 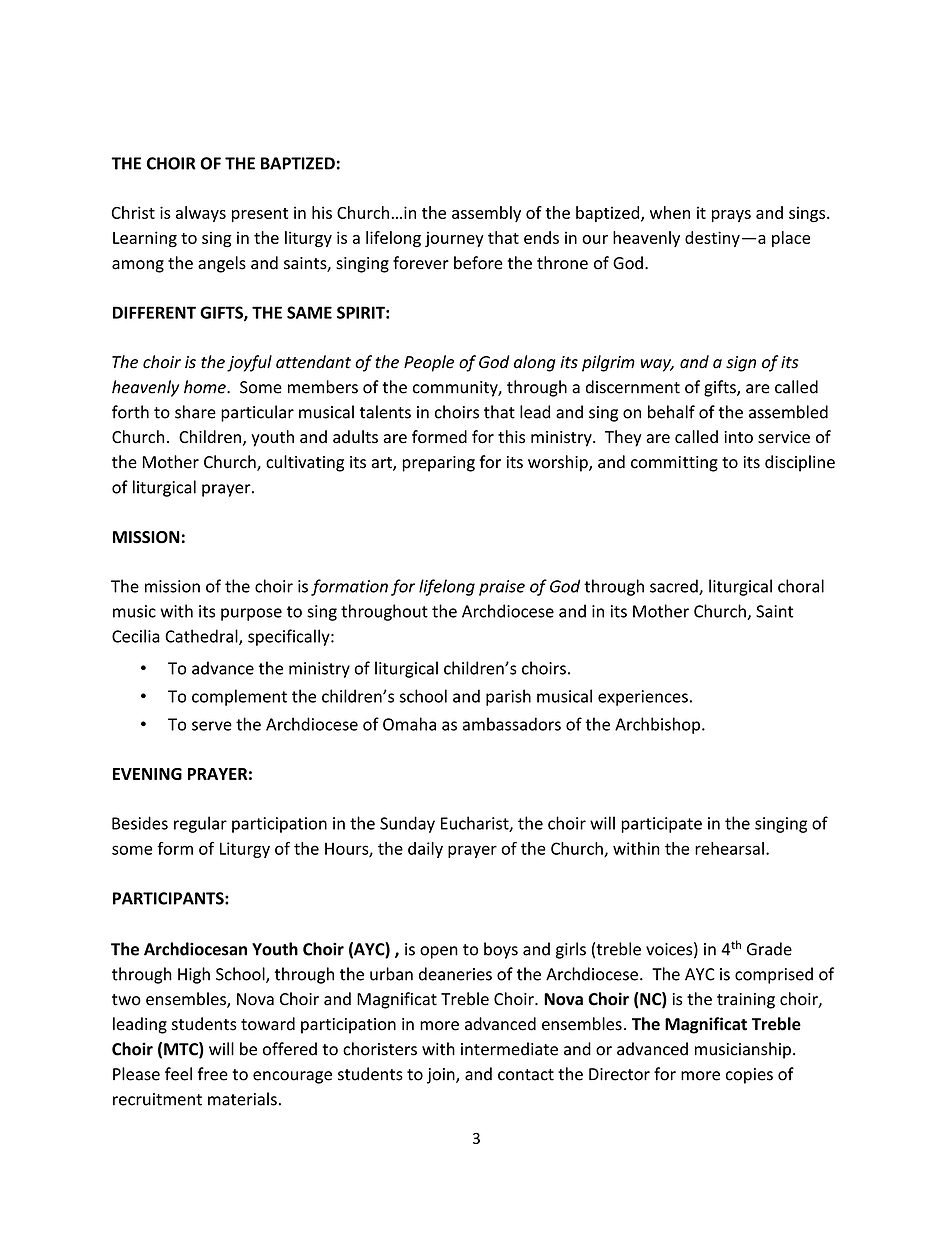 I want to click on prays, so click(x=731, y=216).
